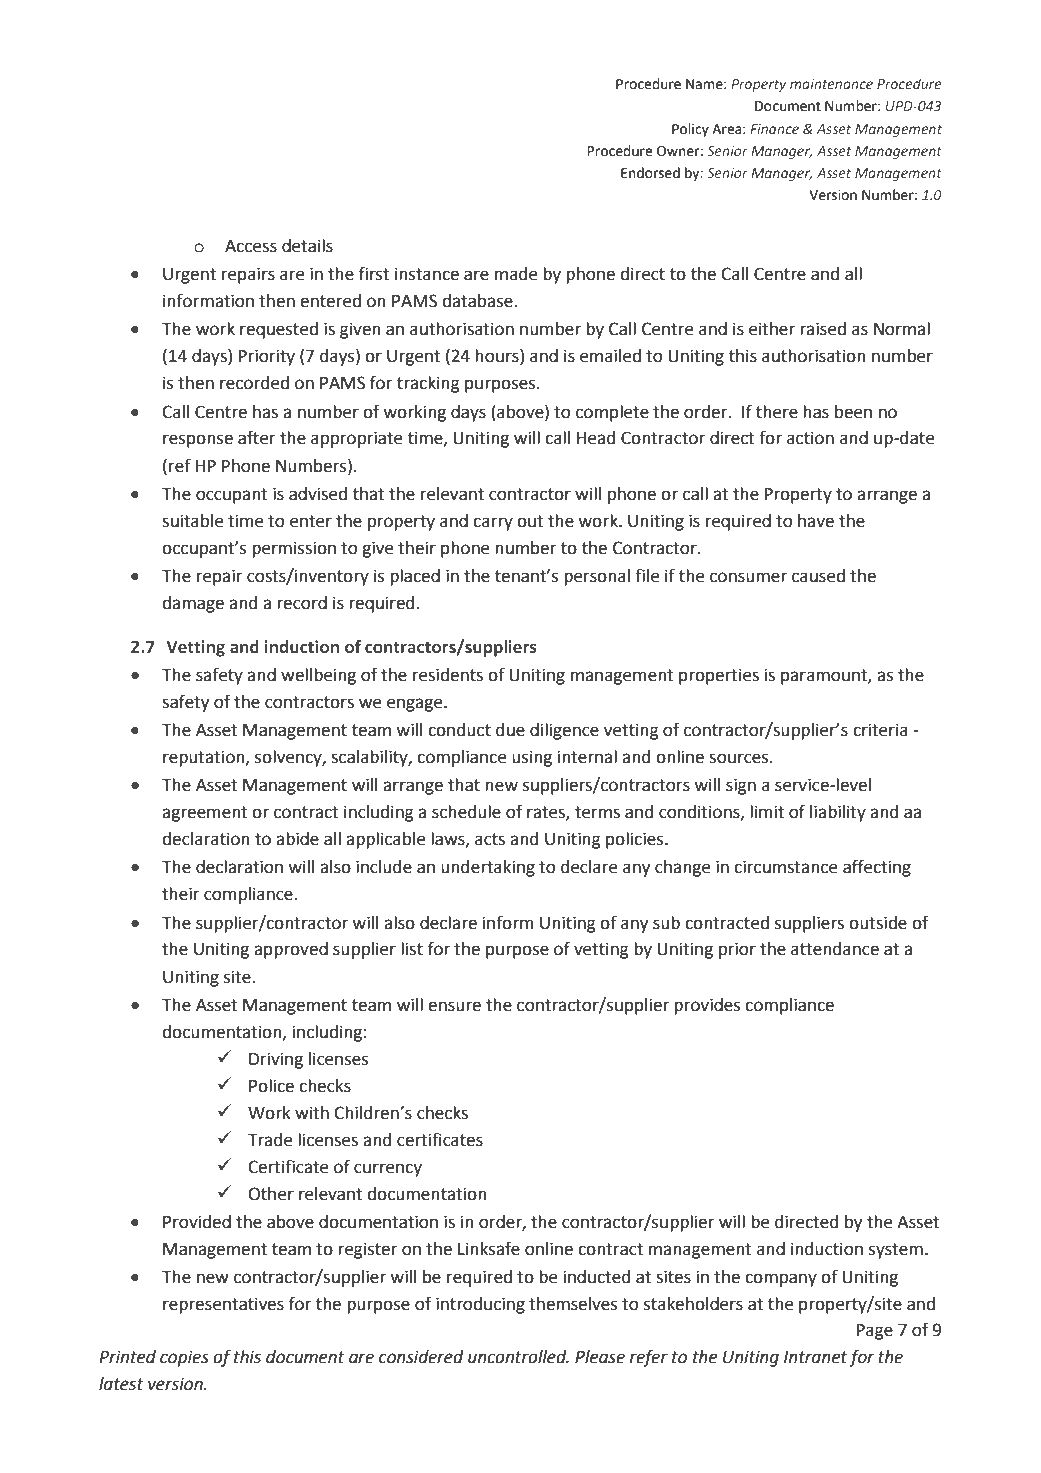 The image size is (1041, 1473). Describe the element at coordinates (510, 730) in the screenshot. I see `due` at that location.
